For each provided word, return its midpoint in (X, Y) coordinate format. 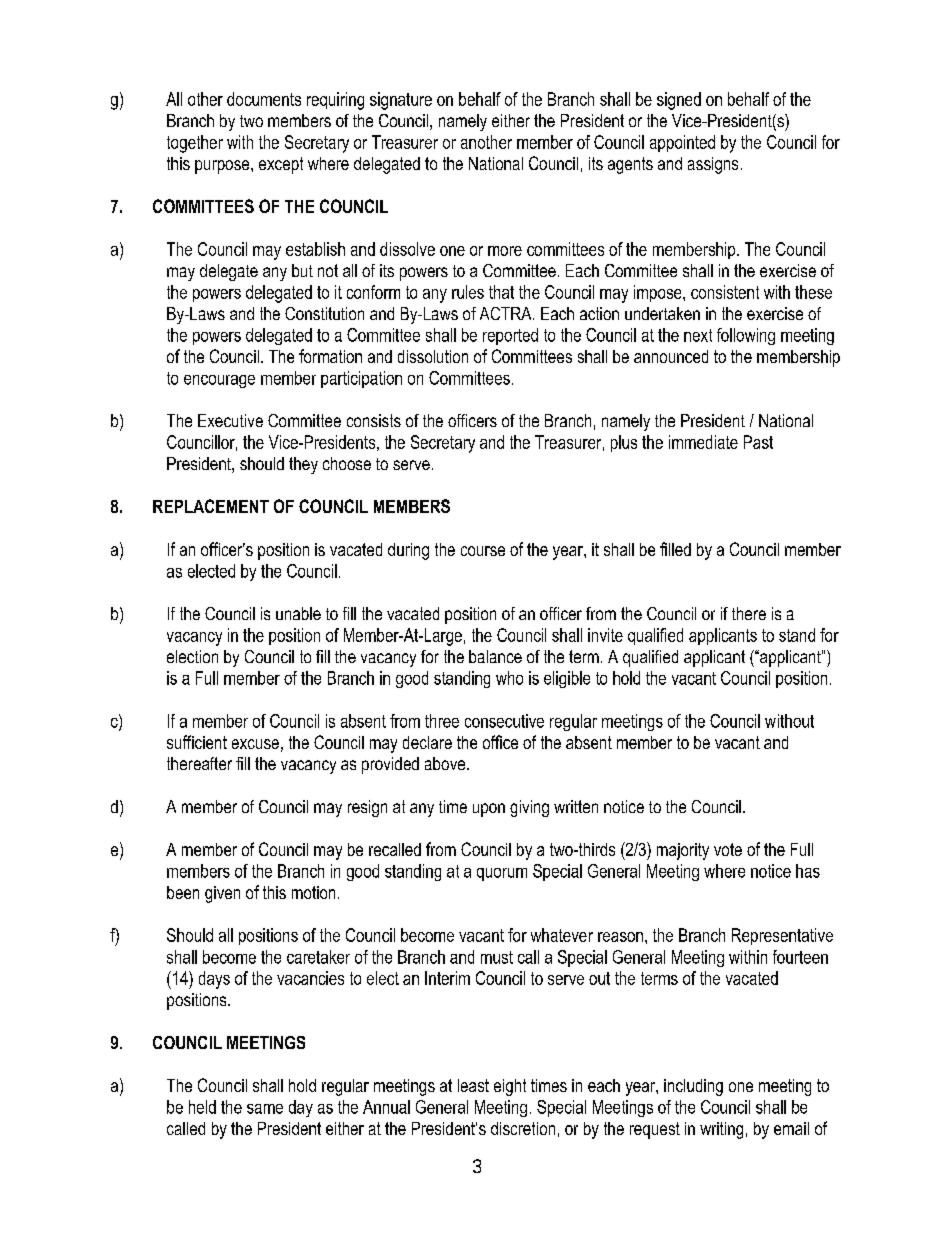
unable (298, 613)
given (222, 894)
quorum (502, 874)
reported (510, 336)
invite (605, 635)
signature (401, 101)
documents (264, 99)
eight (510, 1087)
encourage (219, 381)
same (265, 1109)
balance (495, 656)
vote (728, 849)
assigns (713, 165)
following (746, 336)
